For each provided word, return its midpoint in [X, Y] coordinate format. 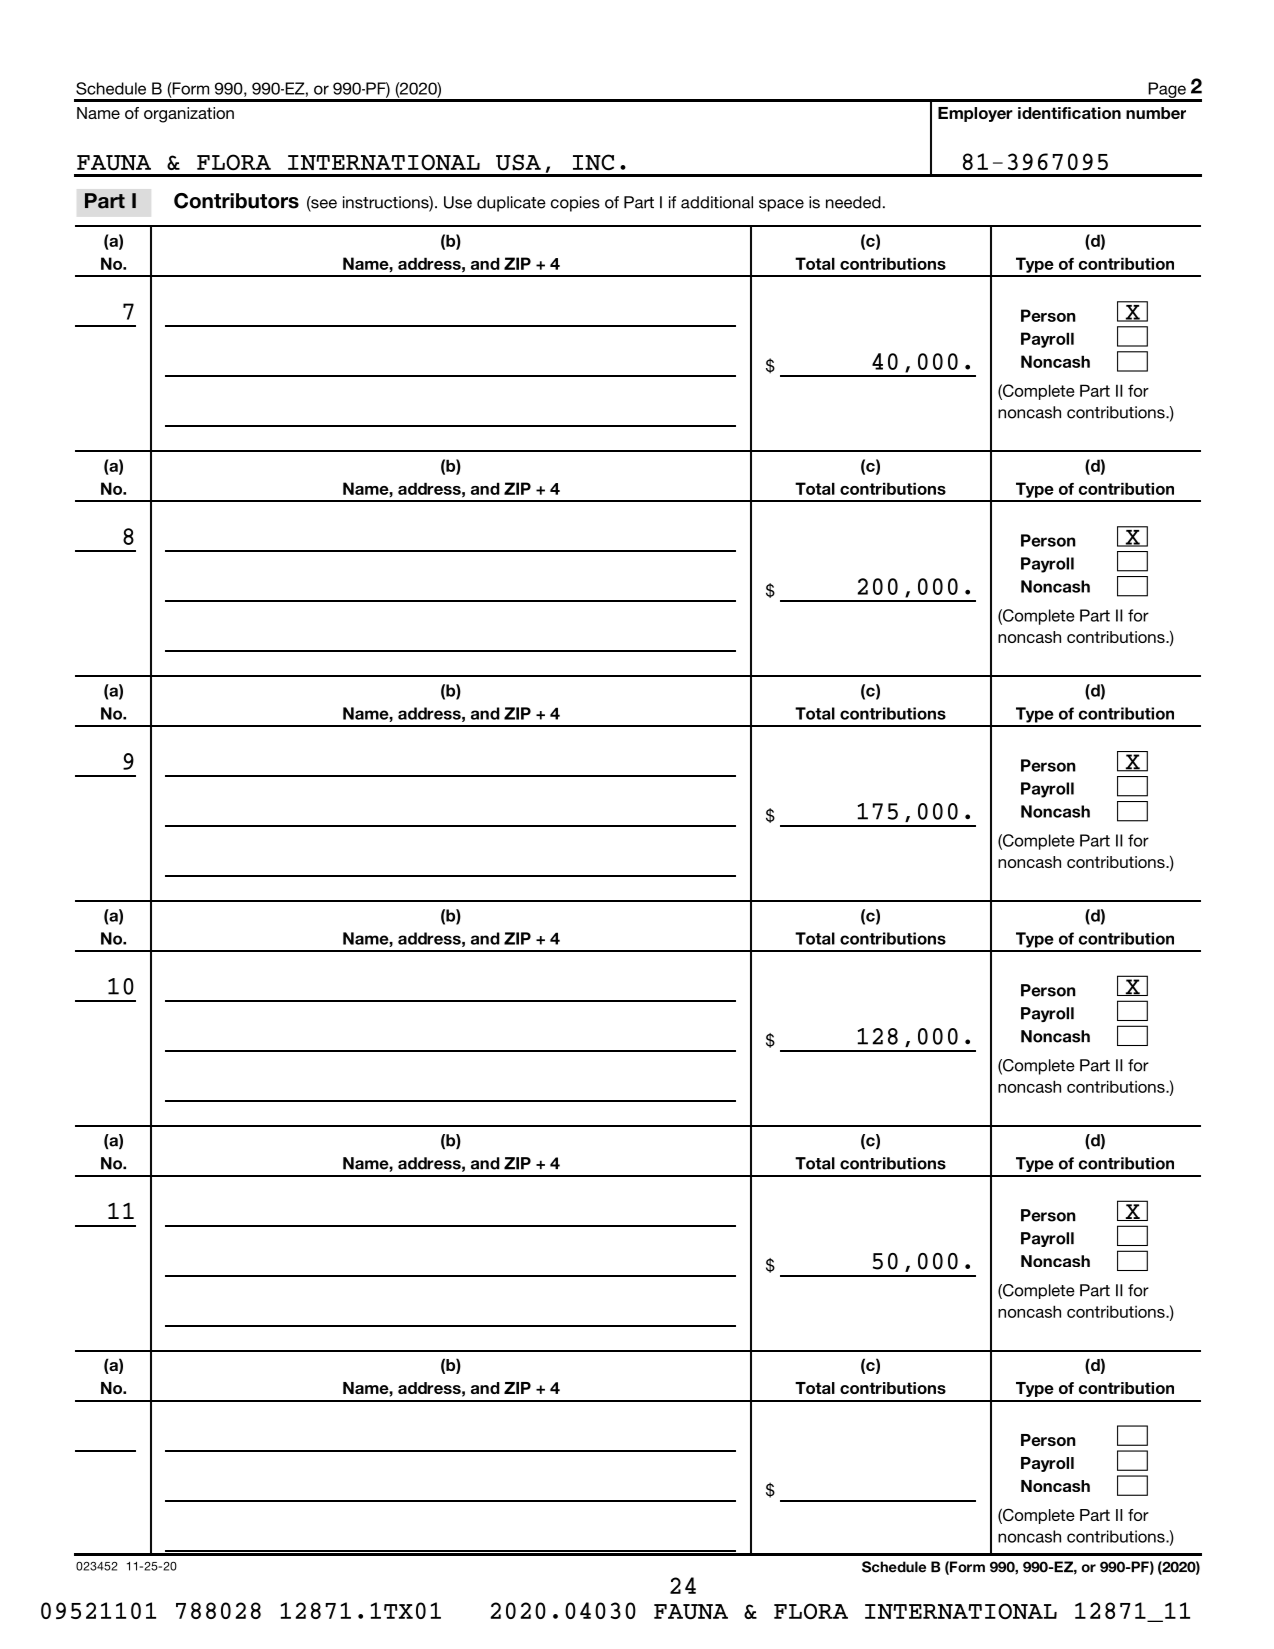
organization [189, 115]
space [781, 205]
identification [1069, 113]
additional [717, 202]
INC [593, 162]
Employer [975, 114]
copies [575, 204]
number [1156, 113]
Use [458, 202]
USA [518, 162]
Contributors [236, 201]
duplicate [511, 204]
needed [853, 202]
